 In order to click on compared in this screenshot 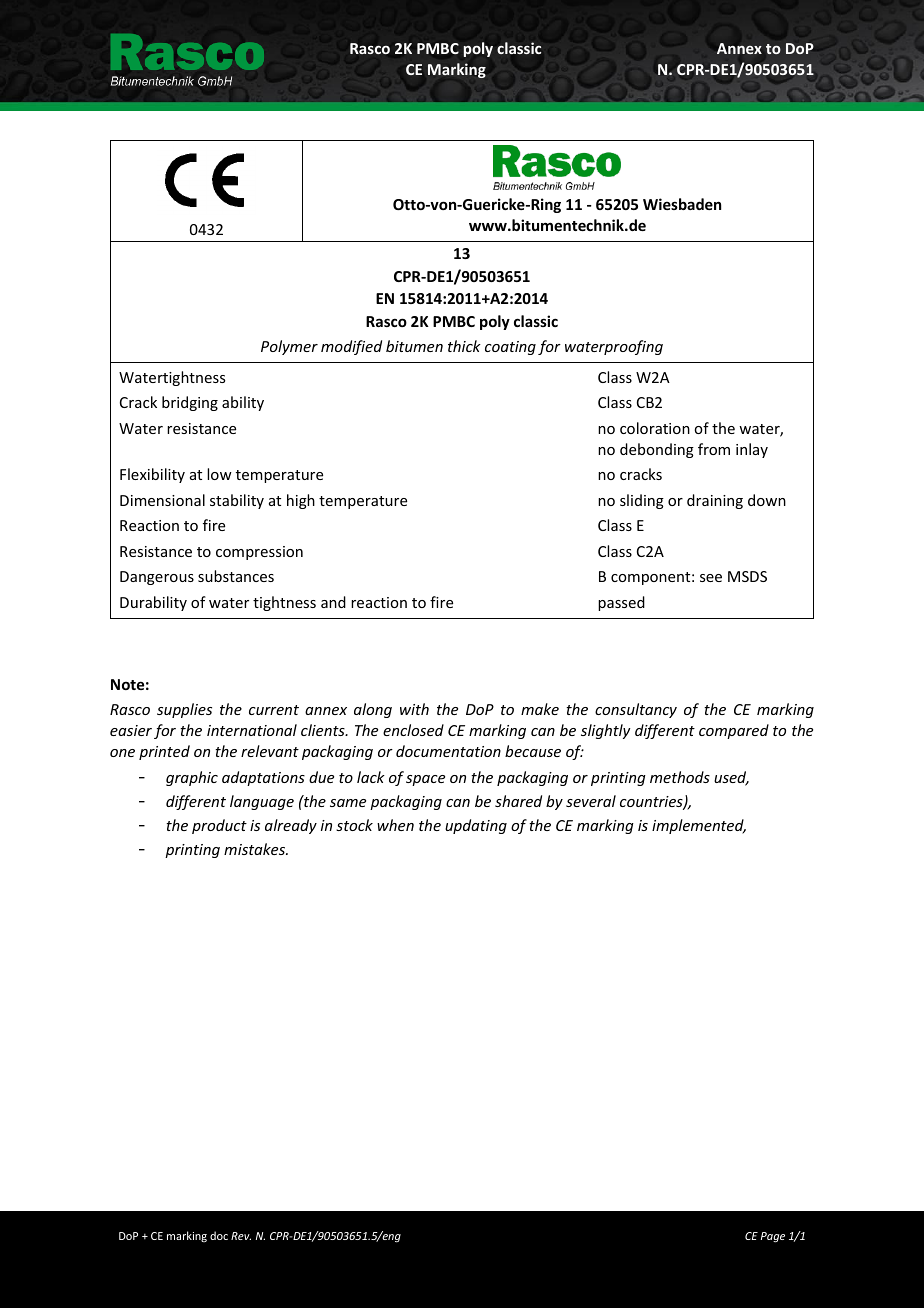, I will do `click(734, 731)`.
